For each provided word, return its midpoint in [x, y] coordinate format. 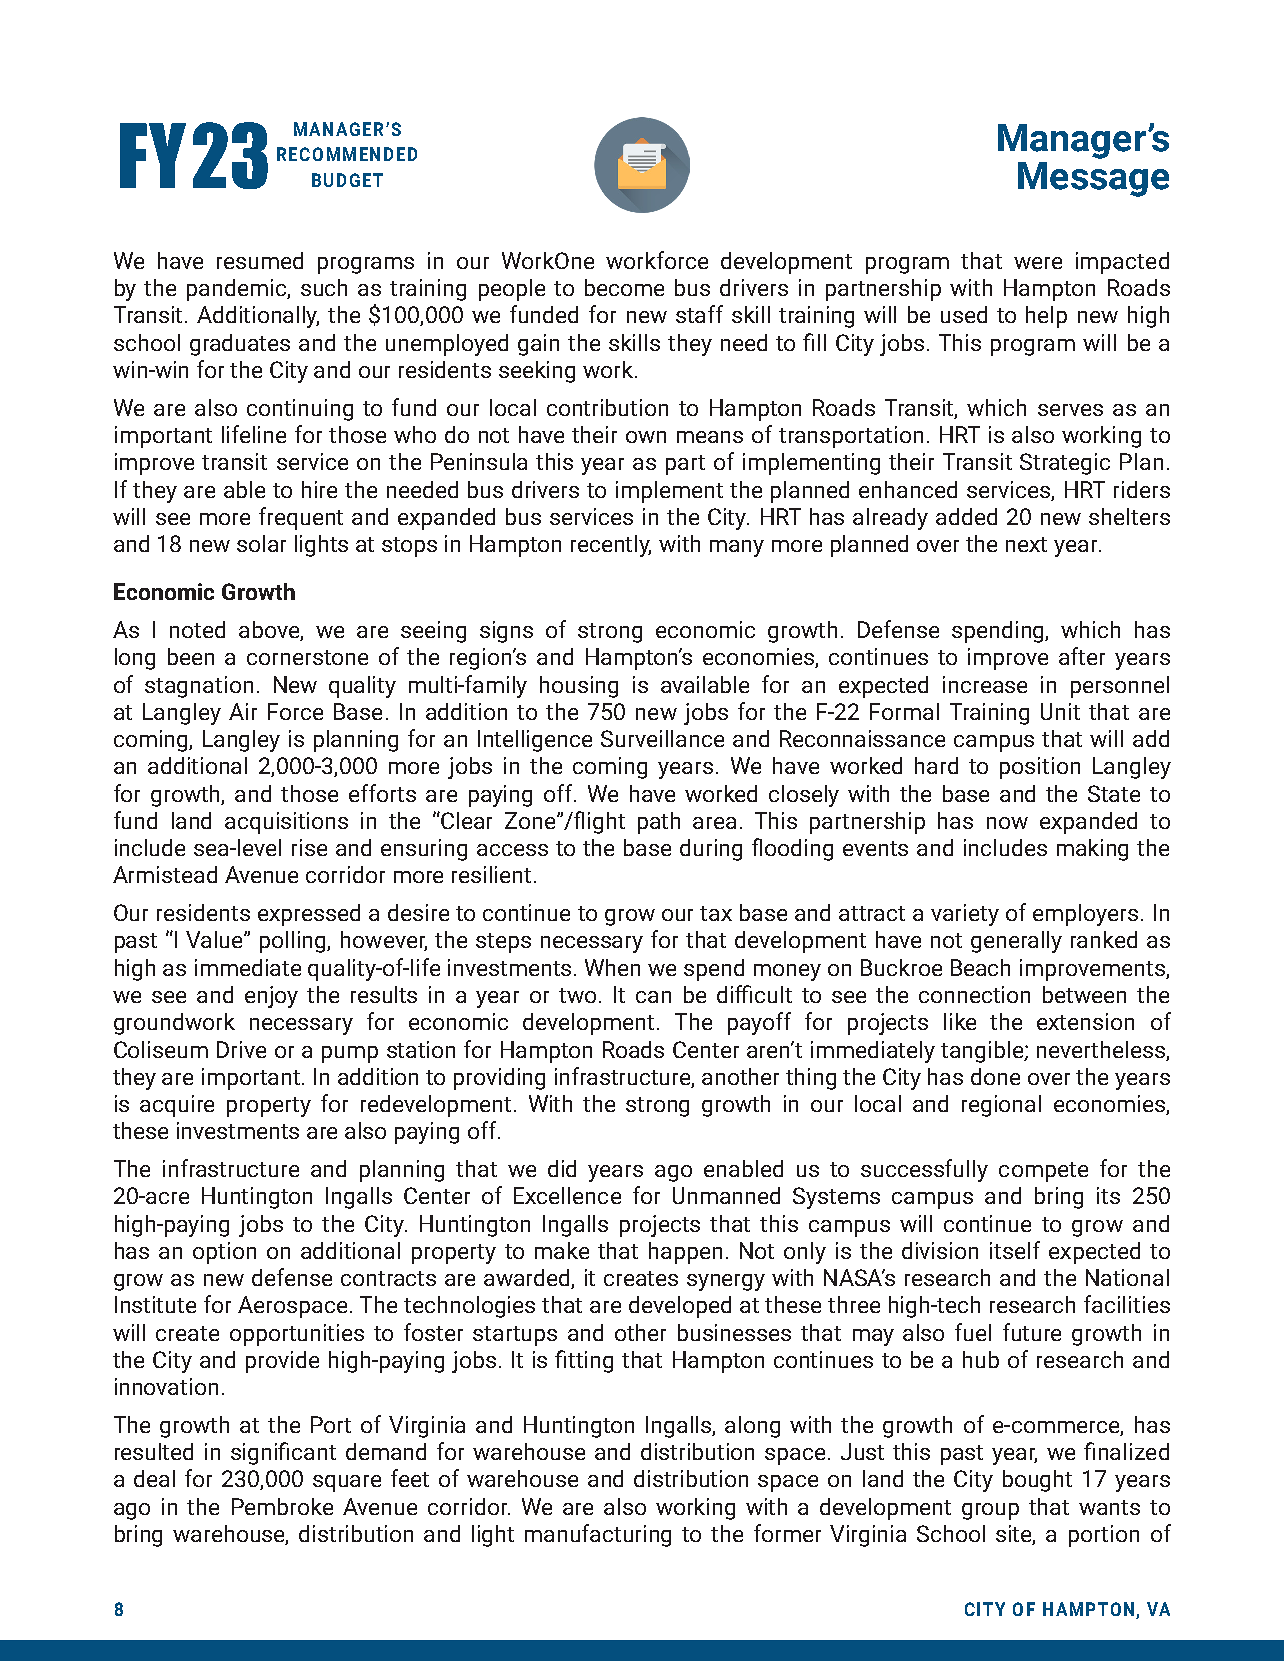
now [1007, 823]
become [624, 287]
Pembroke [282, 1506]
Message [1093, 179]
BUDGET [347, 180]
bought [1037, 1481]
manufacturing [598, 1535]
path [659, 823]
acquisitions [286, 823]
